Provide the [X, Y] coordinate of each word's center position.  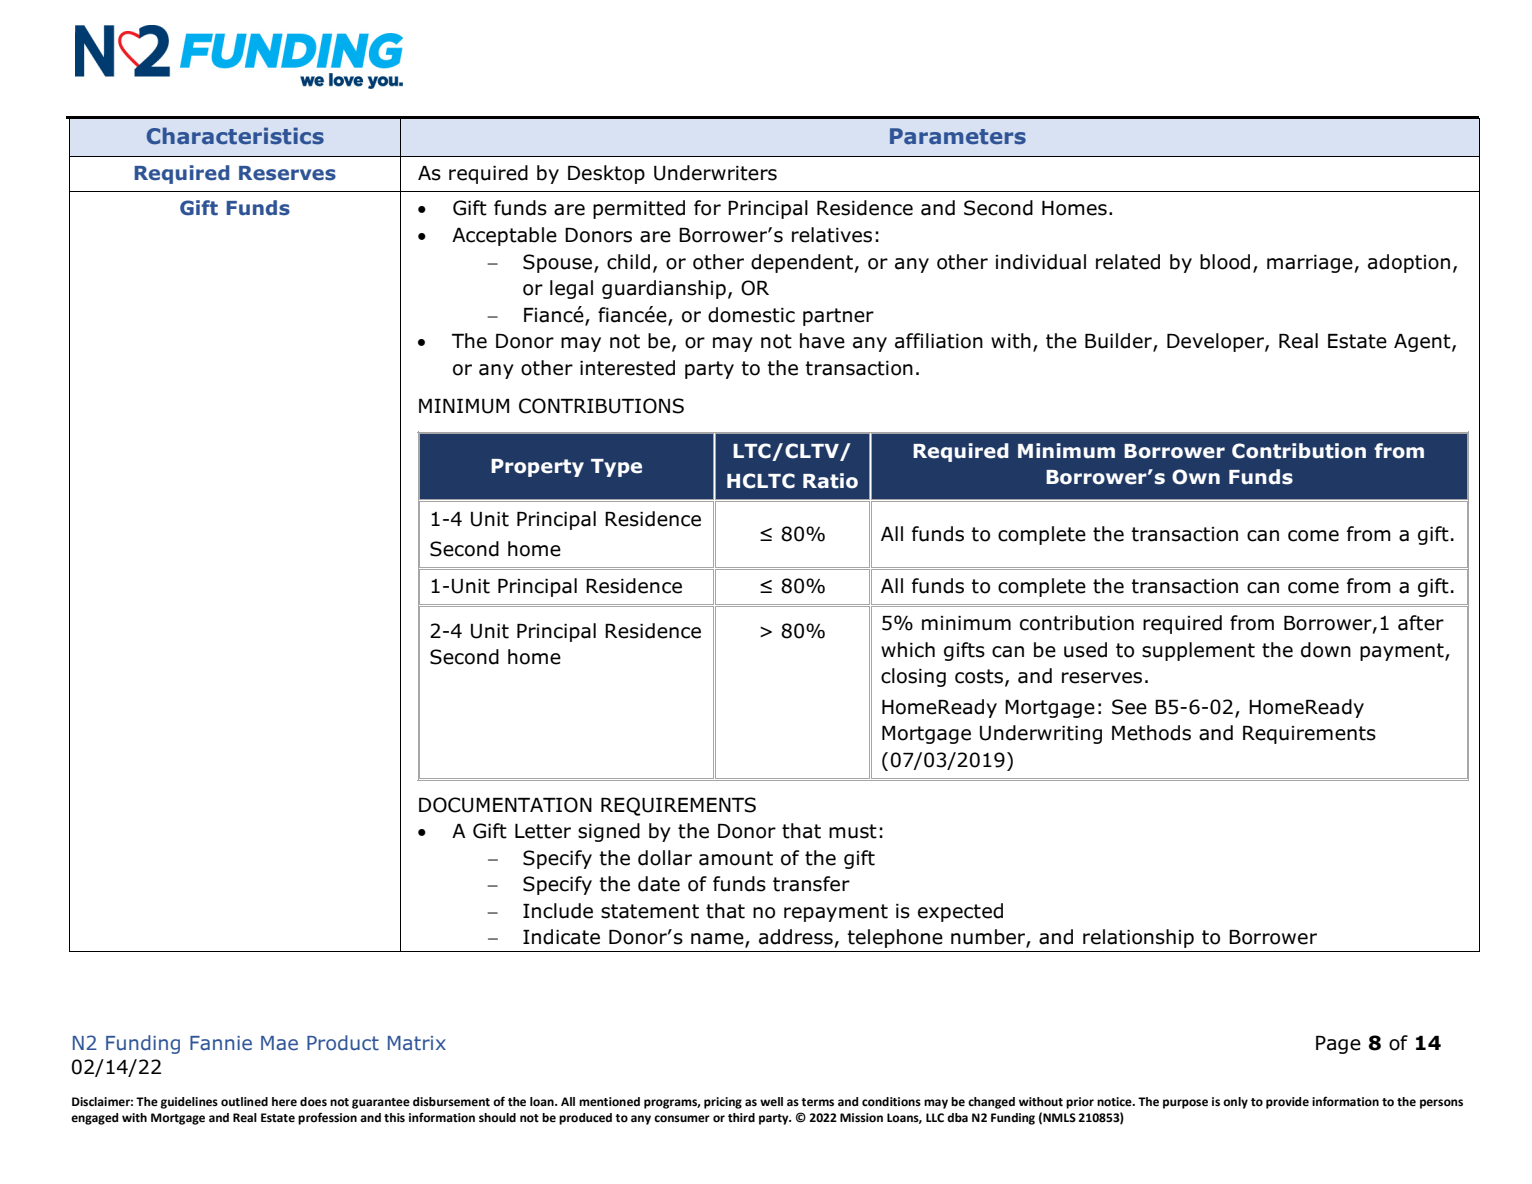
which [908, 650]
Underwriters [715, 173]
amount [736, 858]
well [771, 1101]
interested [627, 368]
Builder [1119, 342]
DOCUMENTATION [505, 805]
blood [1225, 262]
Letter [543, 831]
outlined [244, 1102]
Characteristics [235, 135]
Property [537, 468]
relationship [1138, 938]
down [1326, 650]
